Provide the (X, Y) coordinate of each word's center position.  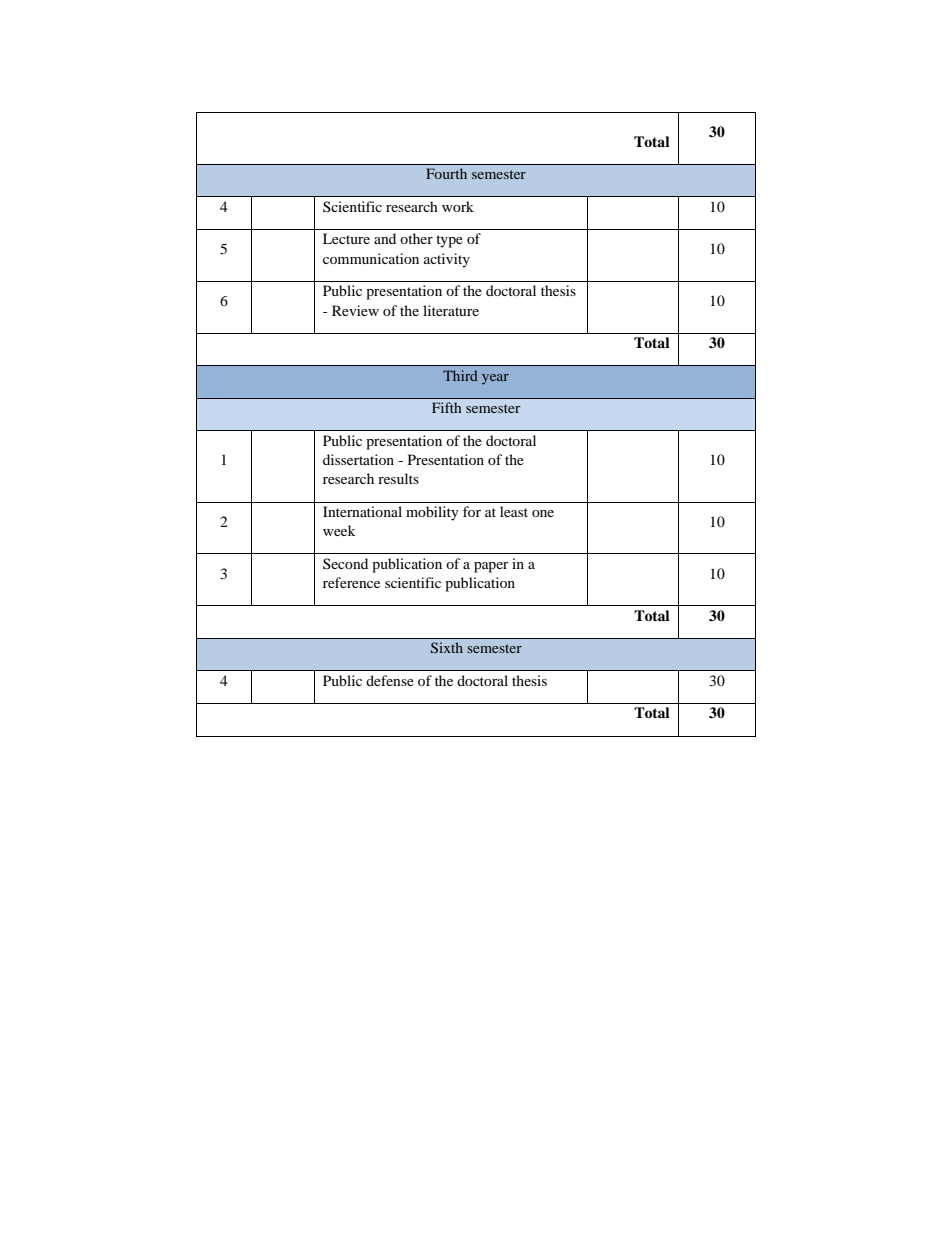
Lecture (346, 238)
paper (491, 567)
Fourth (446, 173)
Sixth (447, 647)
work (458, 206)
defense (390, 680)
